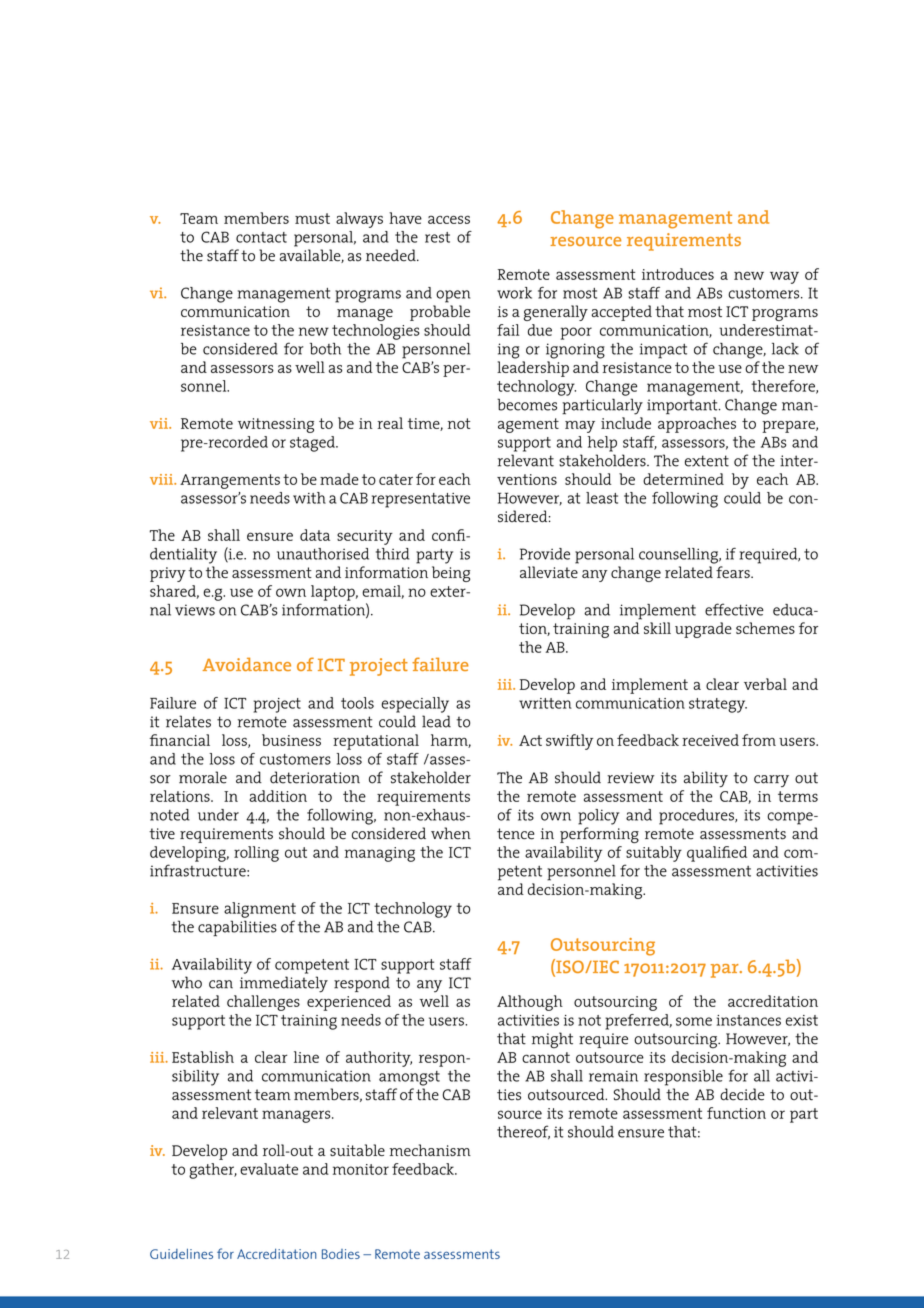  I want to click on being, so click(451, 574).
